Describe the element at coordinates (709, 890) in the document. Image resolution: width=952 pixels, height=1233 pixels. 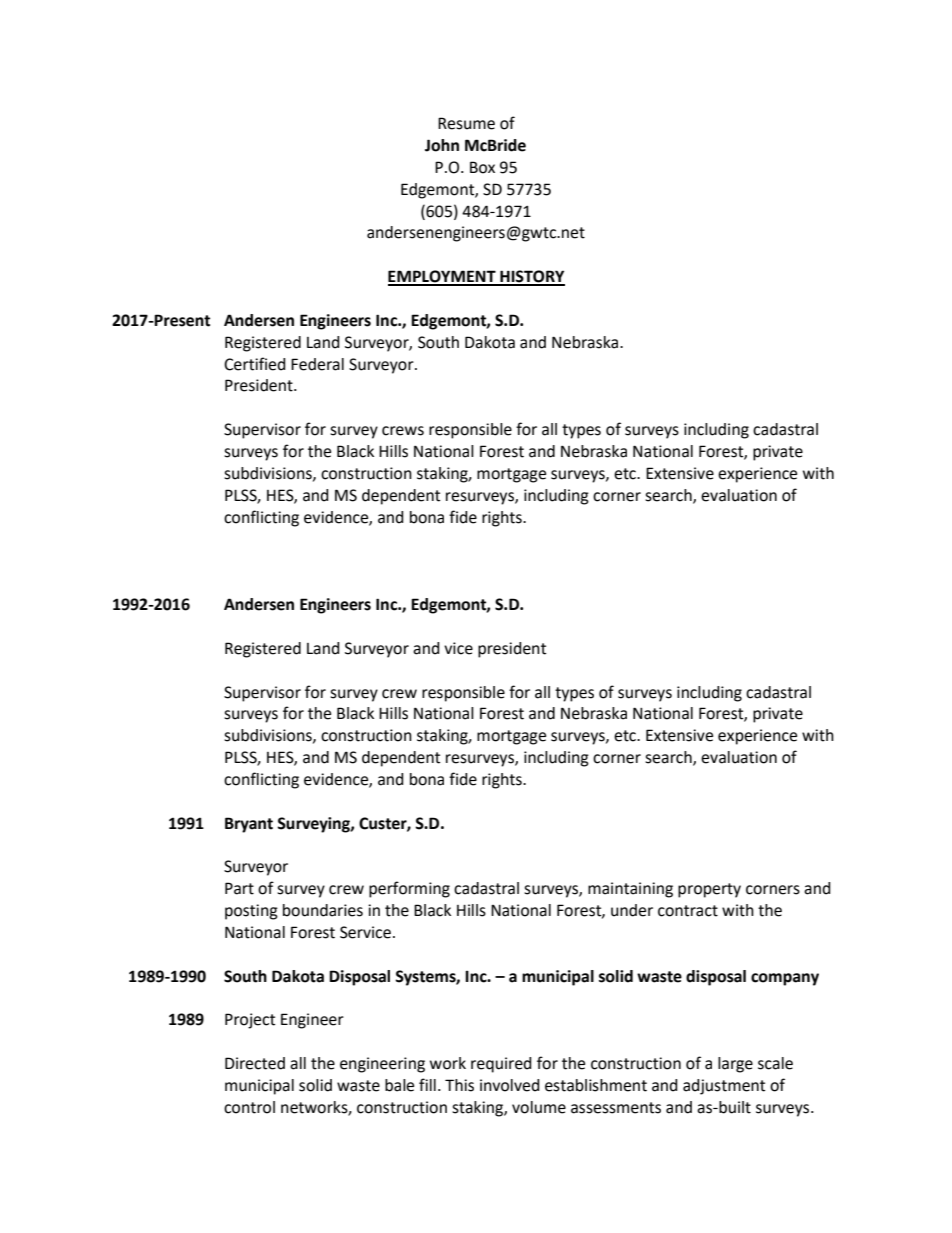
I see `property` at that location.
